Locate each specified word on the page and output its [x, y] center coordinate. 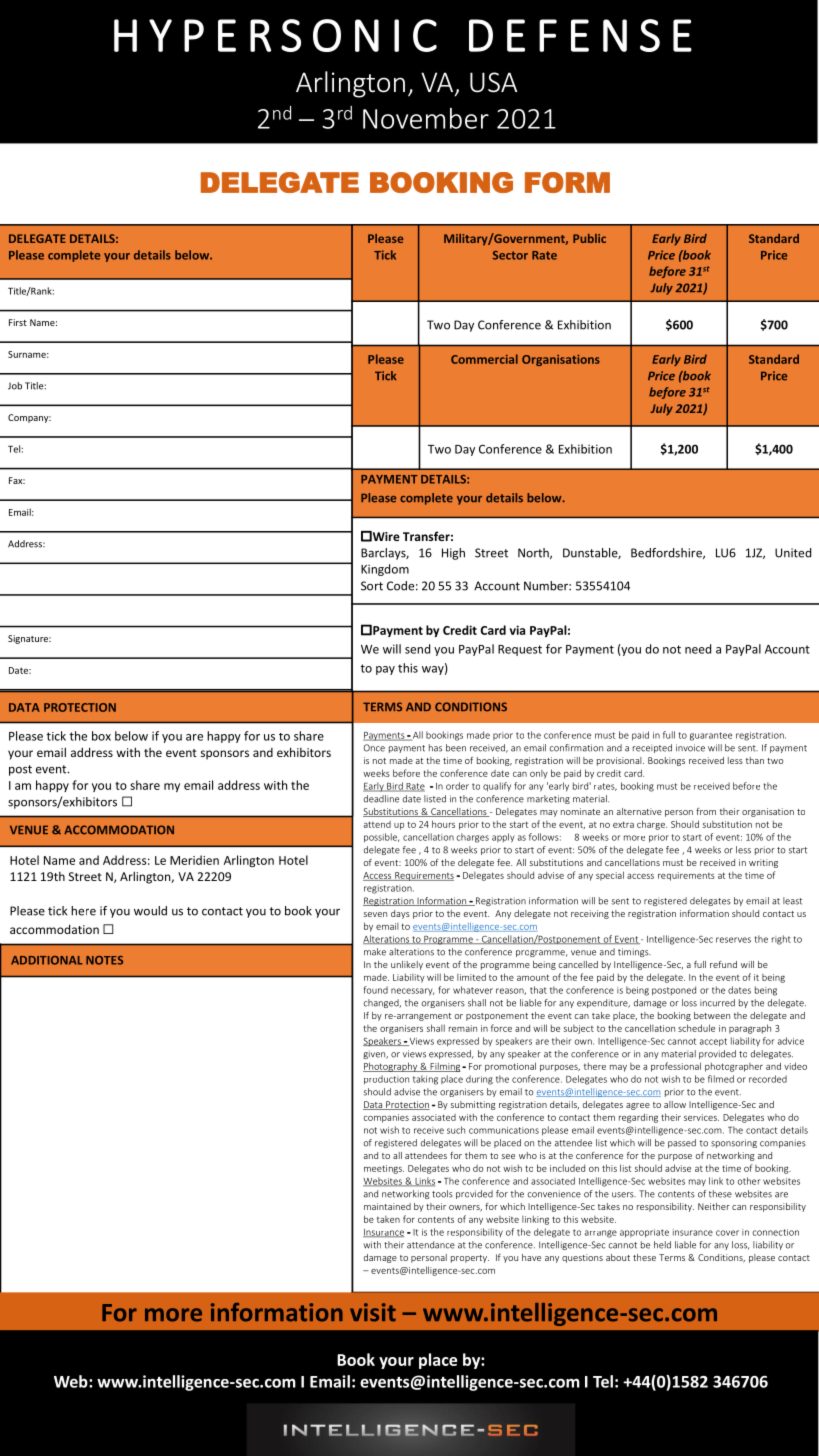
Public [589, 238]
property [470, 1259]
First [18, 322]
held [662, 1245]
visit [373, 1312]
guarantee [711, 736]
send [417, 649]
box [101, 736]
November [426, 118]
